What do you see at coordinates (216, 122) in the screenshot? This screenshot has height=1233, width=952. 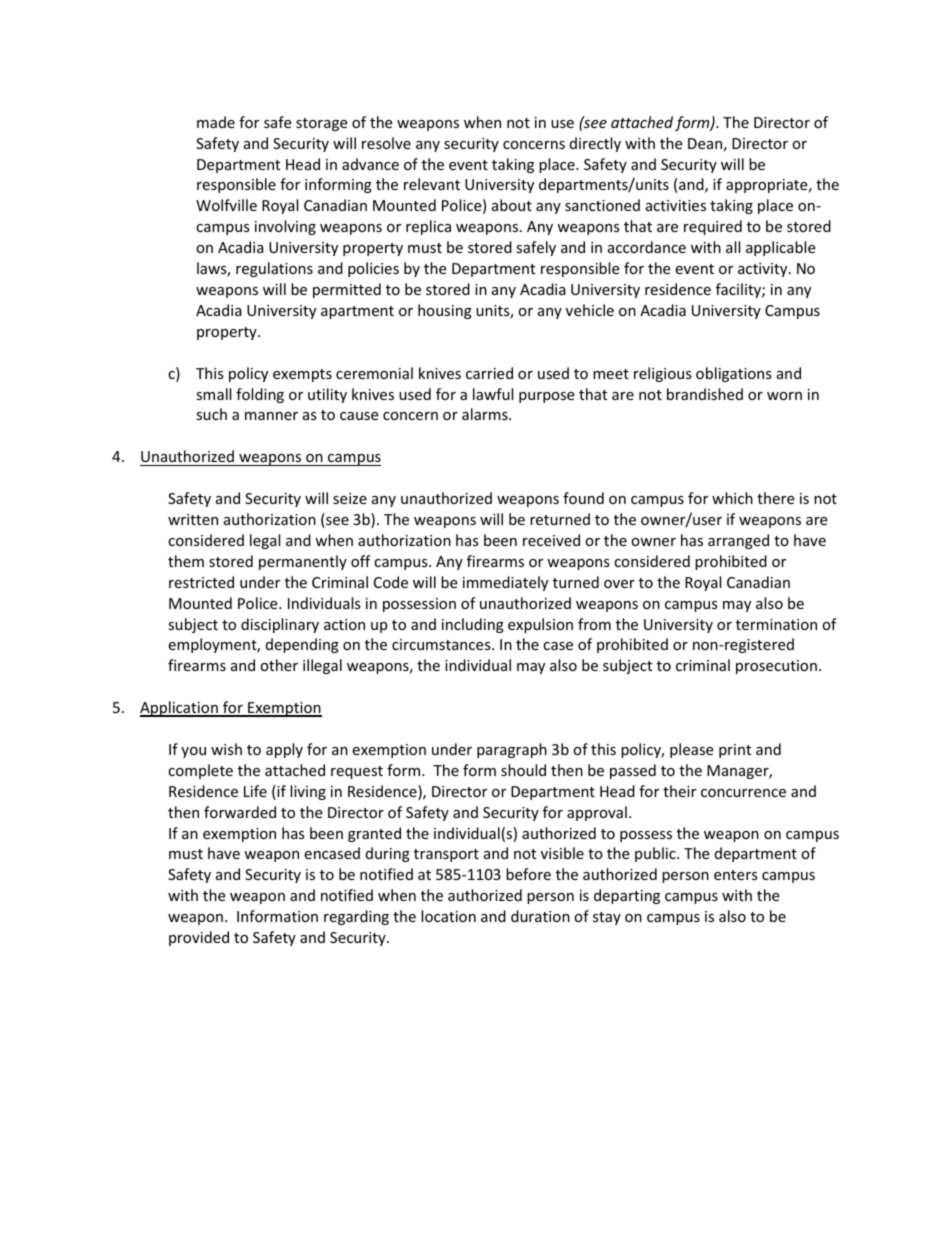 I see `made` at bounding box center [216, 122].
